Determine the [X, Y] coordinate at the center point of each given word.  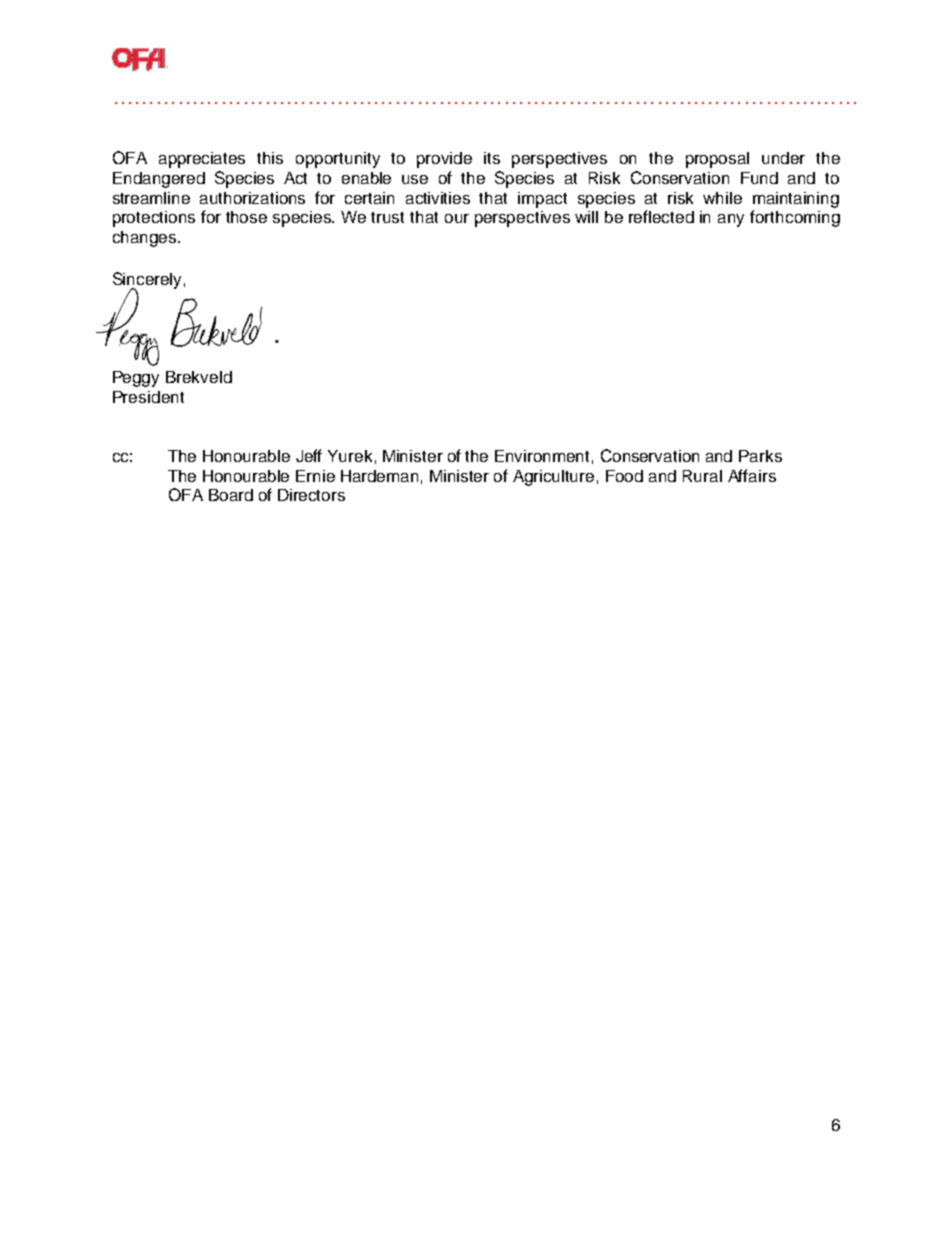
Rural [702, 476]
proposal [717, 160]
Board [231, 495]
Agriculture [553, 478]
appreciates [202, 160]
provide [444, 160]
